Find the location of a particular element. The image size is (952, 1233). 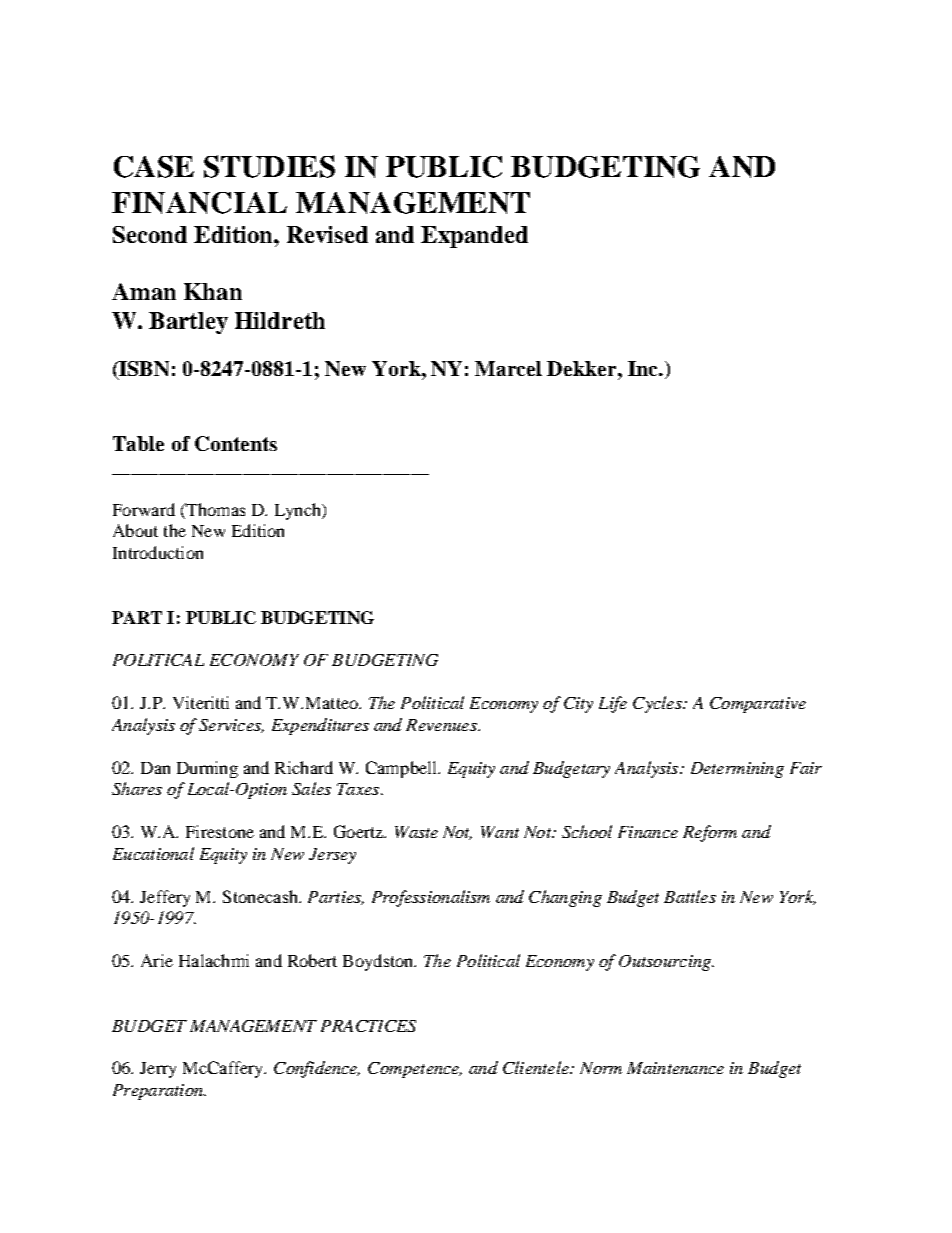

Revenues is located at coordinates (442, 725).
